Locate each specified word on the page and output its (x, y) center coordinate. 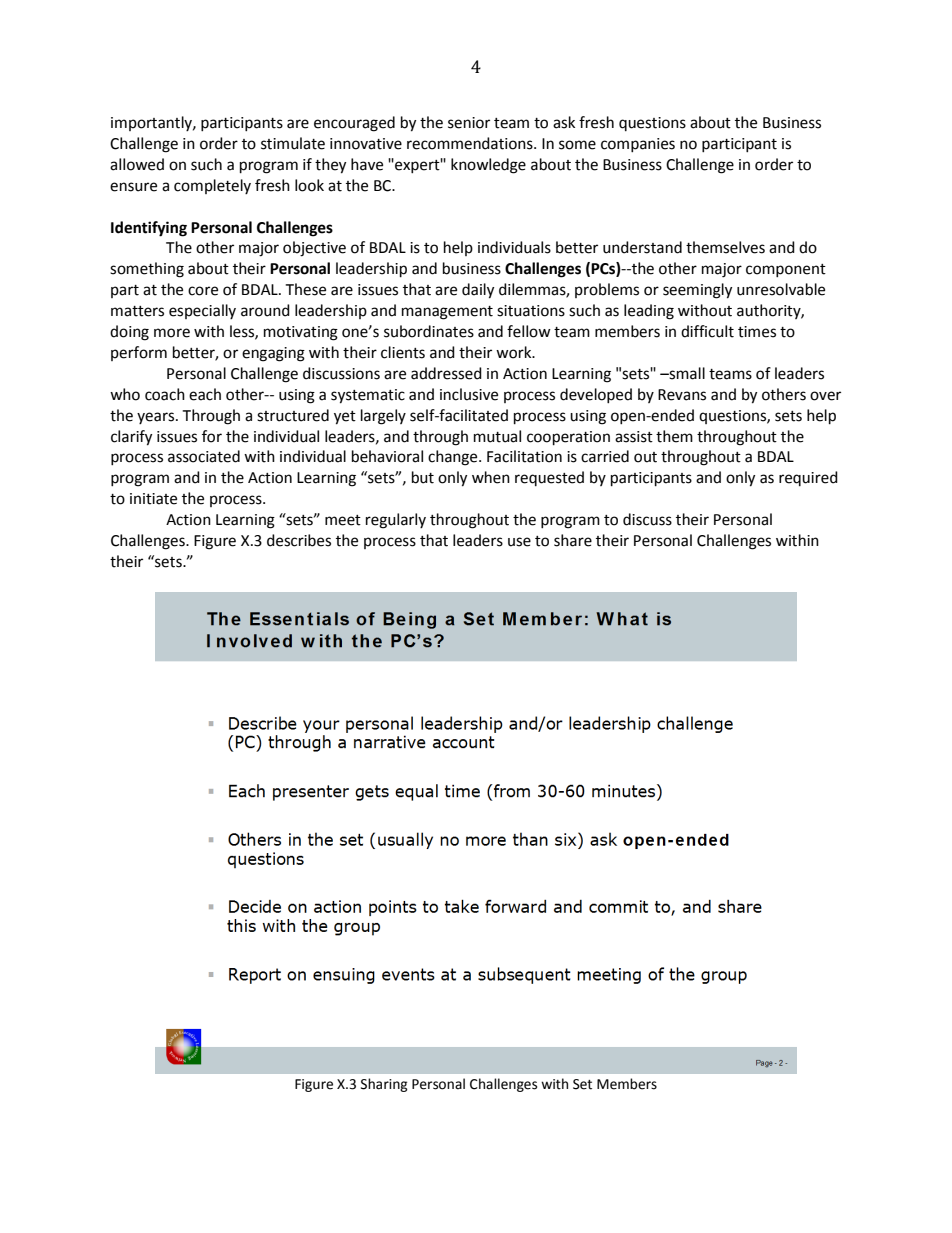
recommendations (471, 143)
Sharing (384, 1085)
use (519, 542)
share (573, 540)
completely (212, 186)
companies (638, 145)
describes (299, 540)
